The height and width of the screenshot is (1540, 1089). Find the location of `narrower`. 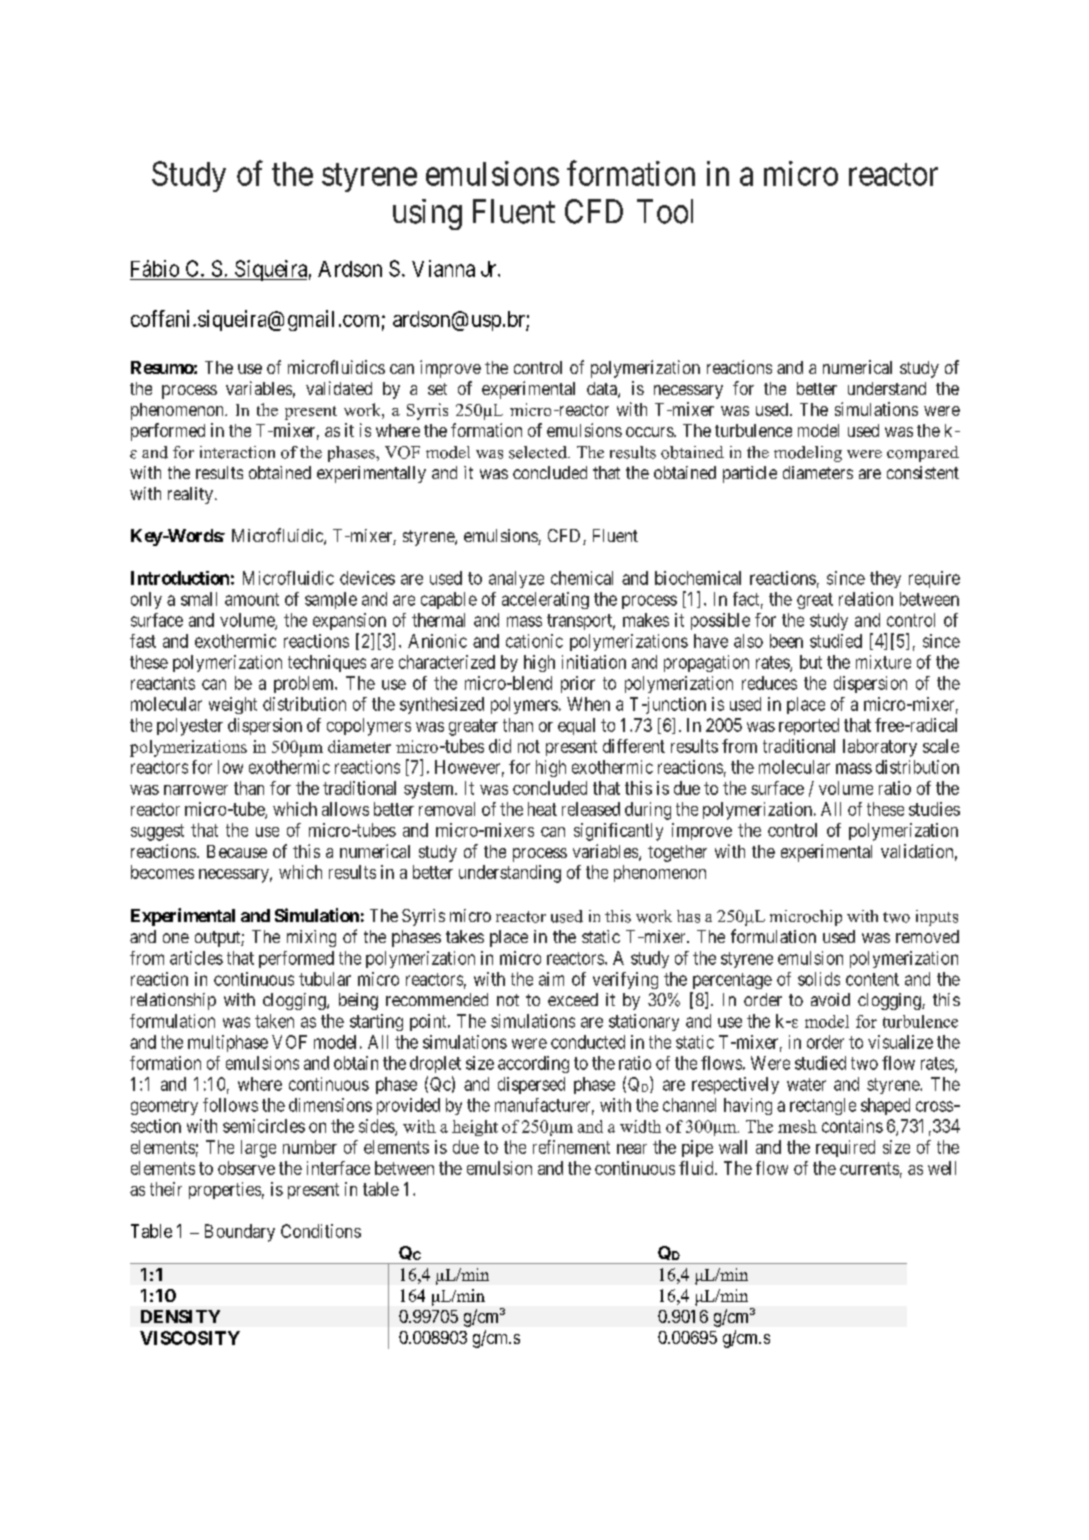

narrower is located at coordinates (196, 790).
